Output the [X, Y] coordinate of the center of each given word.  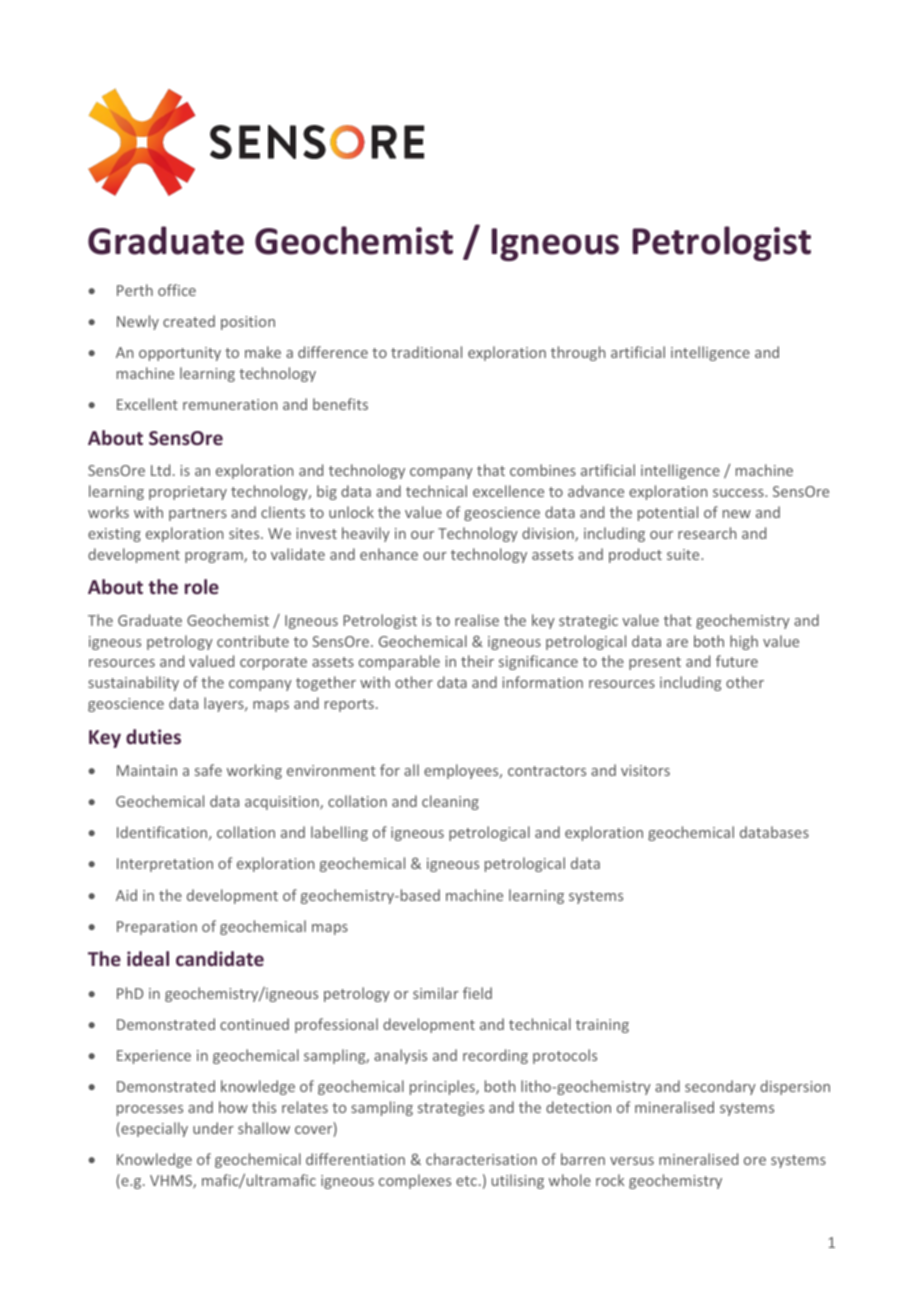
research [707, 533]
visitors [645, 770]
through [578, 353]
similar [436, 993]
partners [198, 514]
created [189, 321]
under [213, 1128]
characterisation [481, 1159]
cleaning [450, 802]
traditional [426, 352]
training [602, 1026]
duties [153, 736]
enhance [389, 554]
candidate [220, 958]
